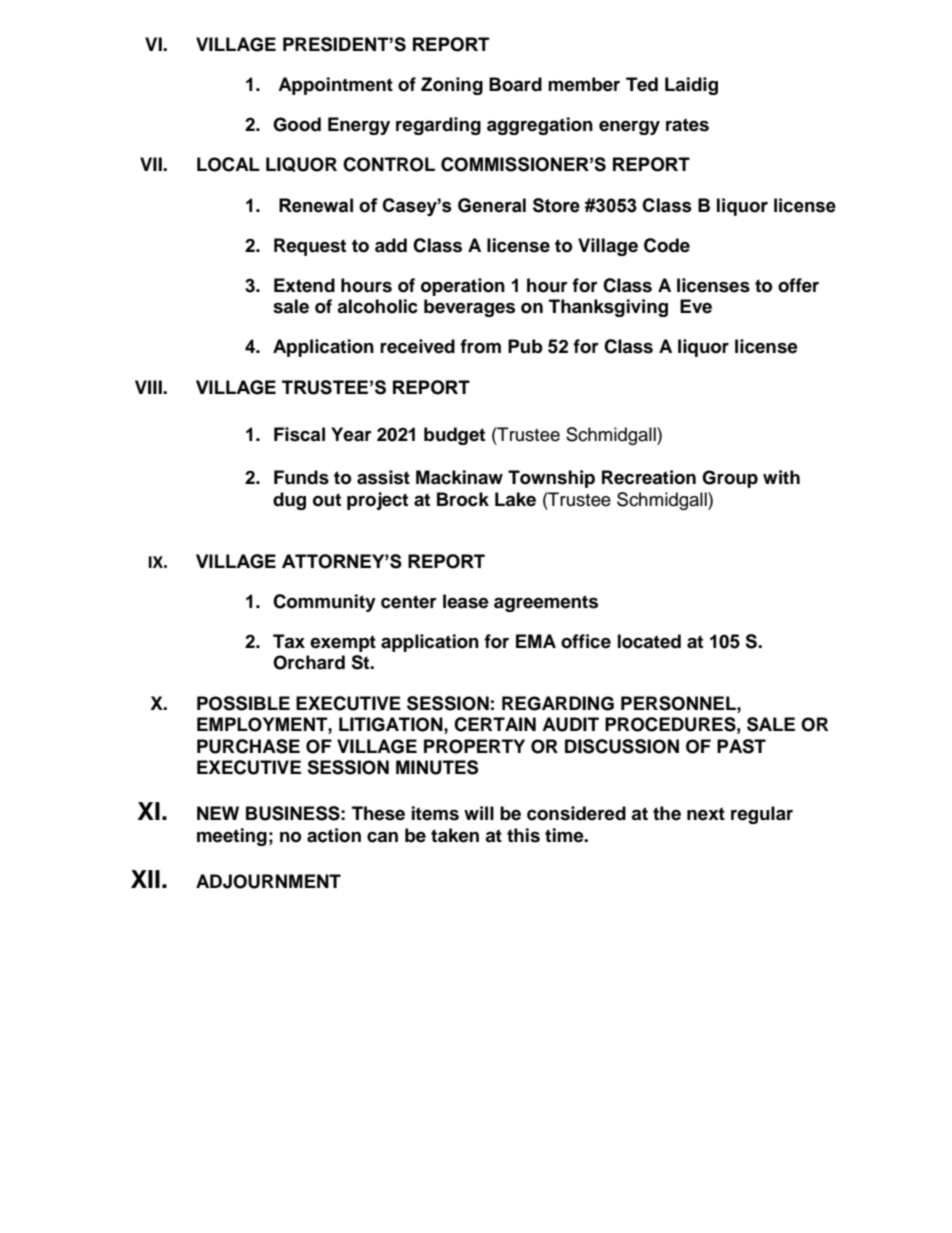 The height and width of the document is (1233, 952). I want to click on located, so click(649, 641).
